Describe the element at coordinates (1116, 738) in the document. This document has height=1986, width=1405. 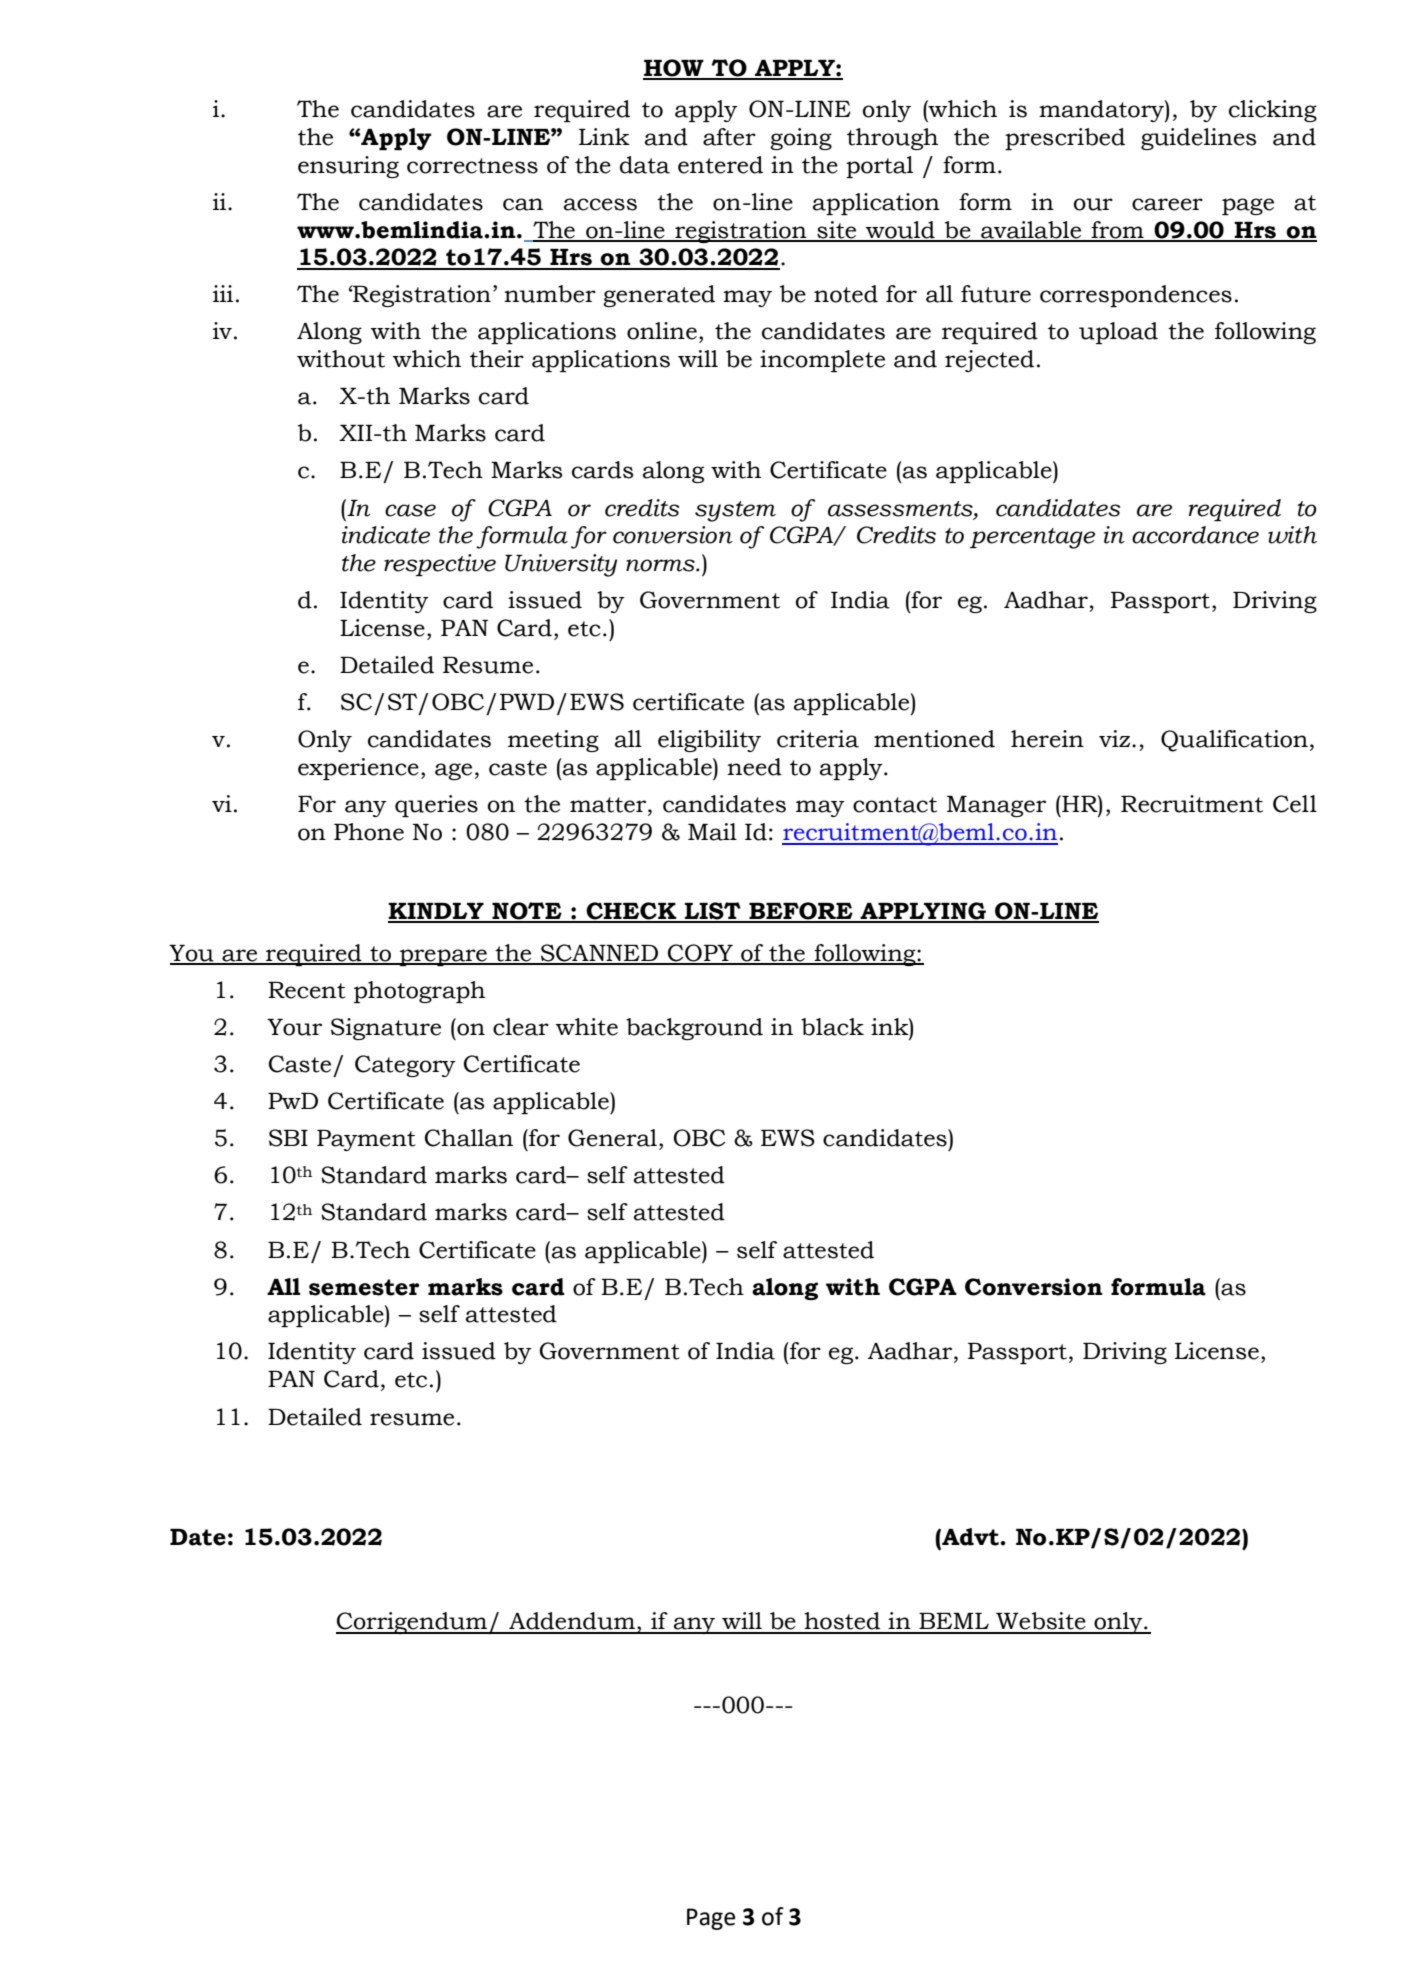
I see `viz` at that location.
